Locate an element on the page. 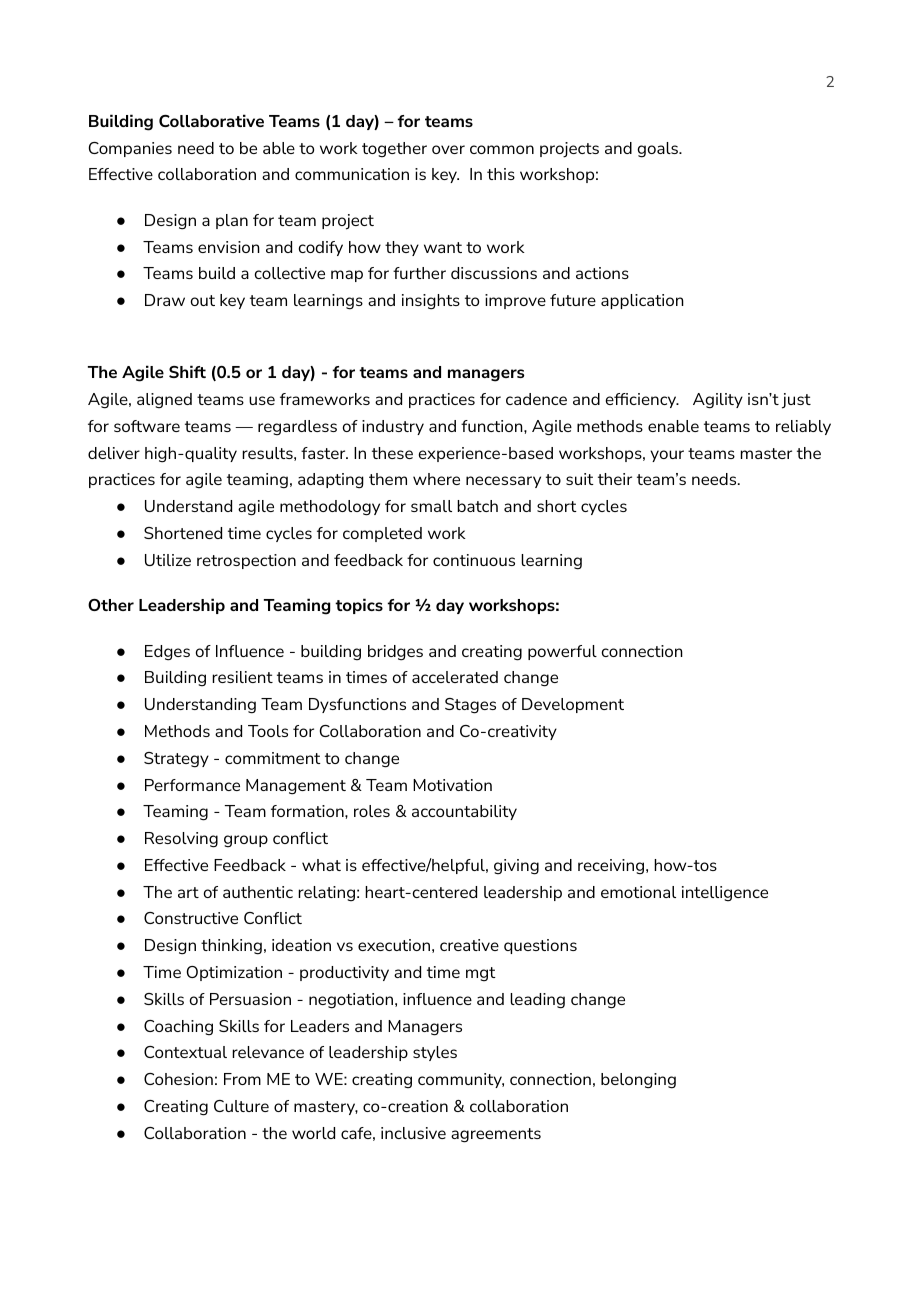 The width and height of the document is (924, 1307). agreements is located at coordinates (496, 1135).
